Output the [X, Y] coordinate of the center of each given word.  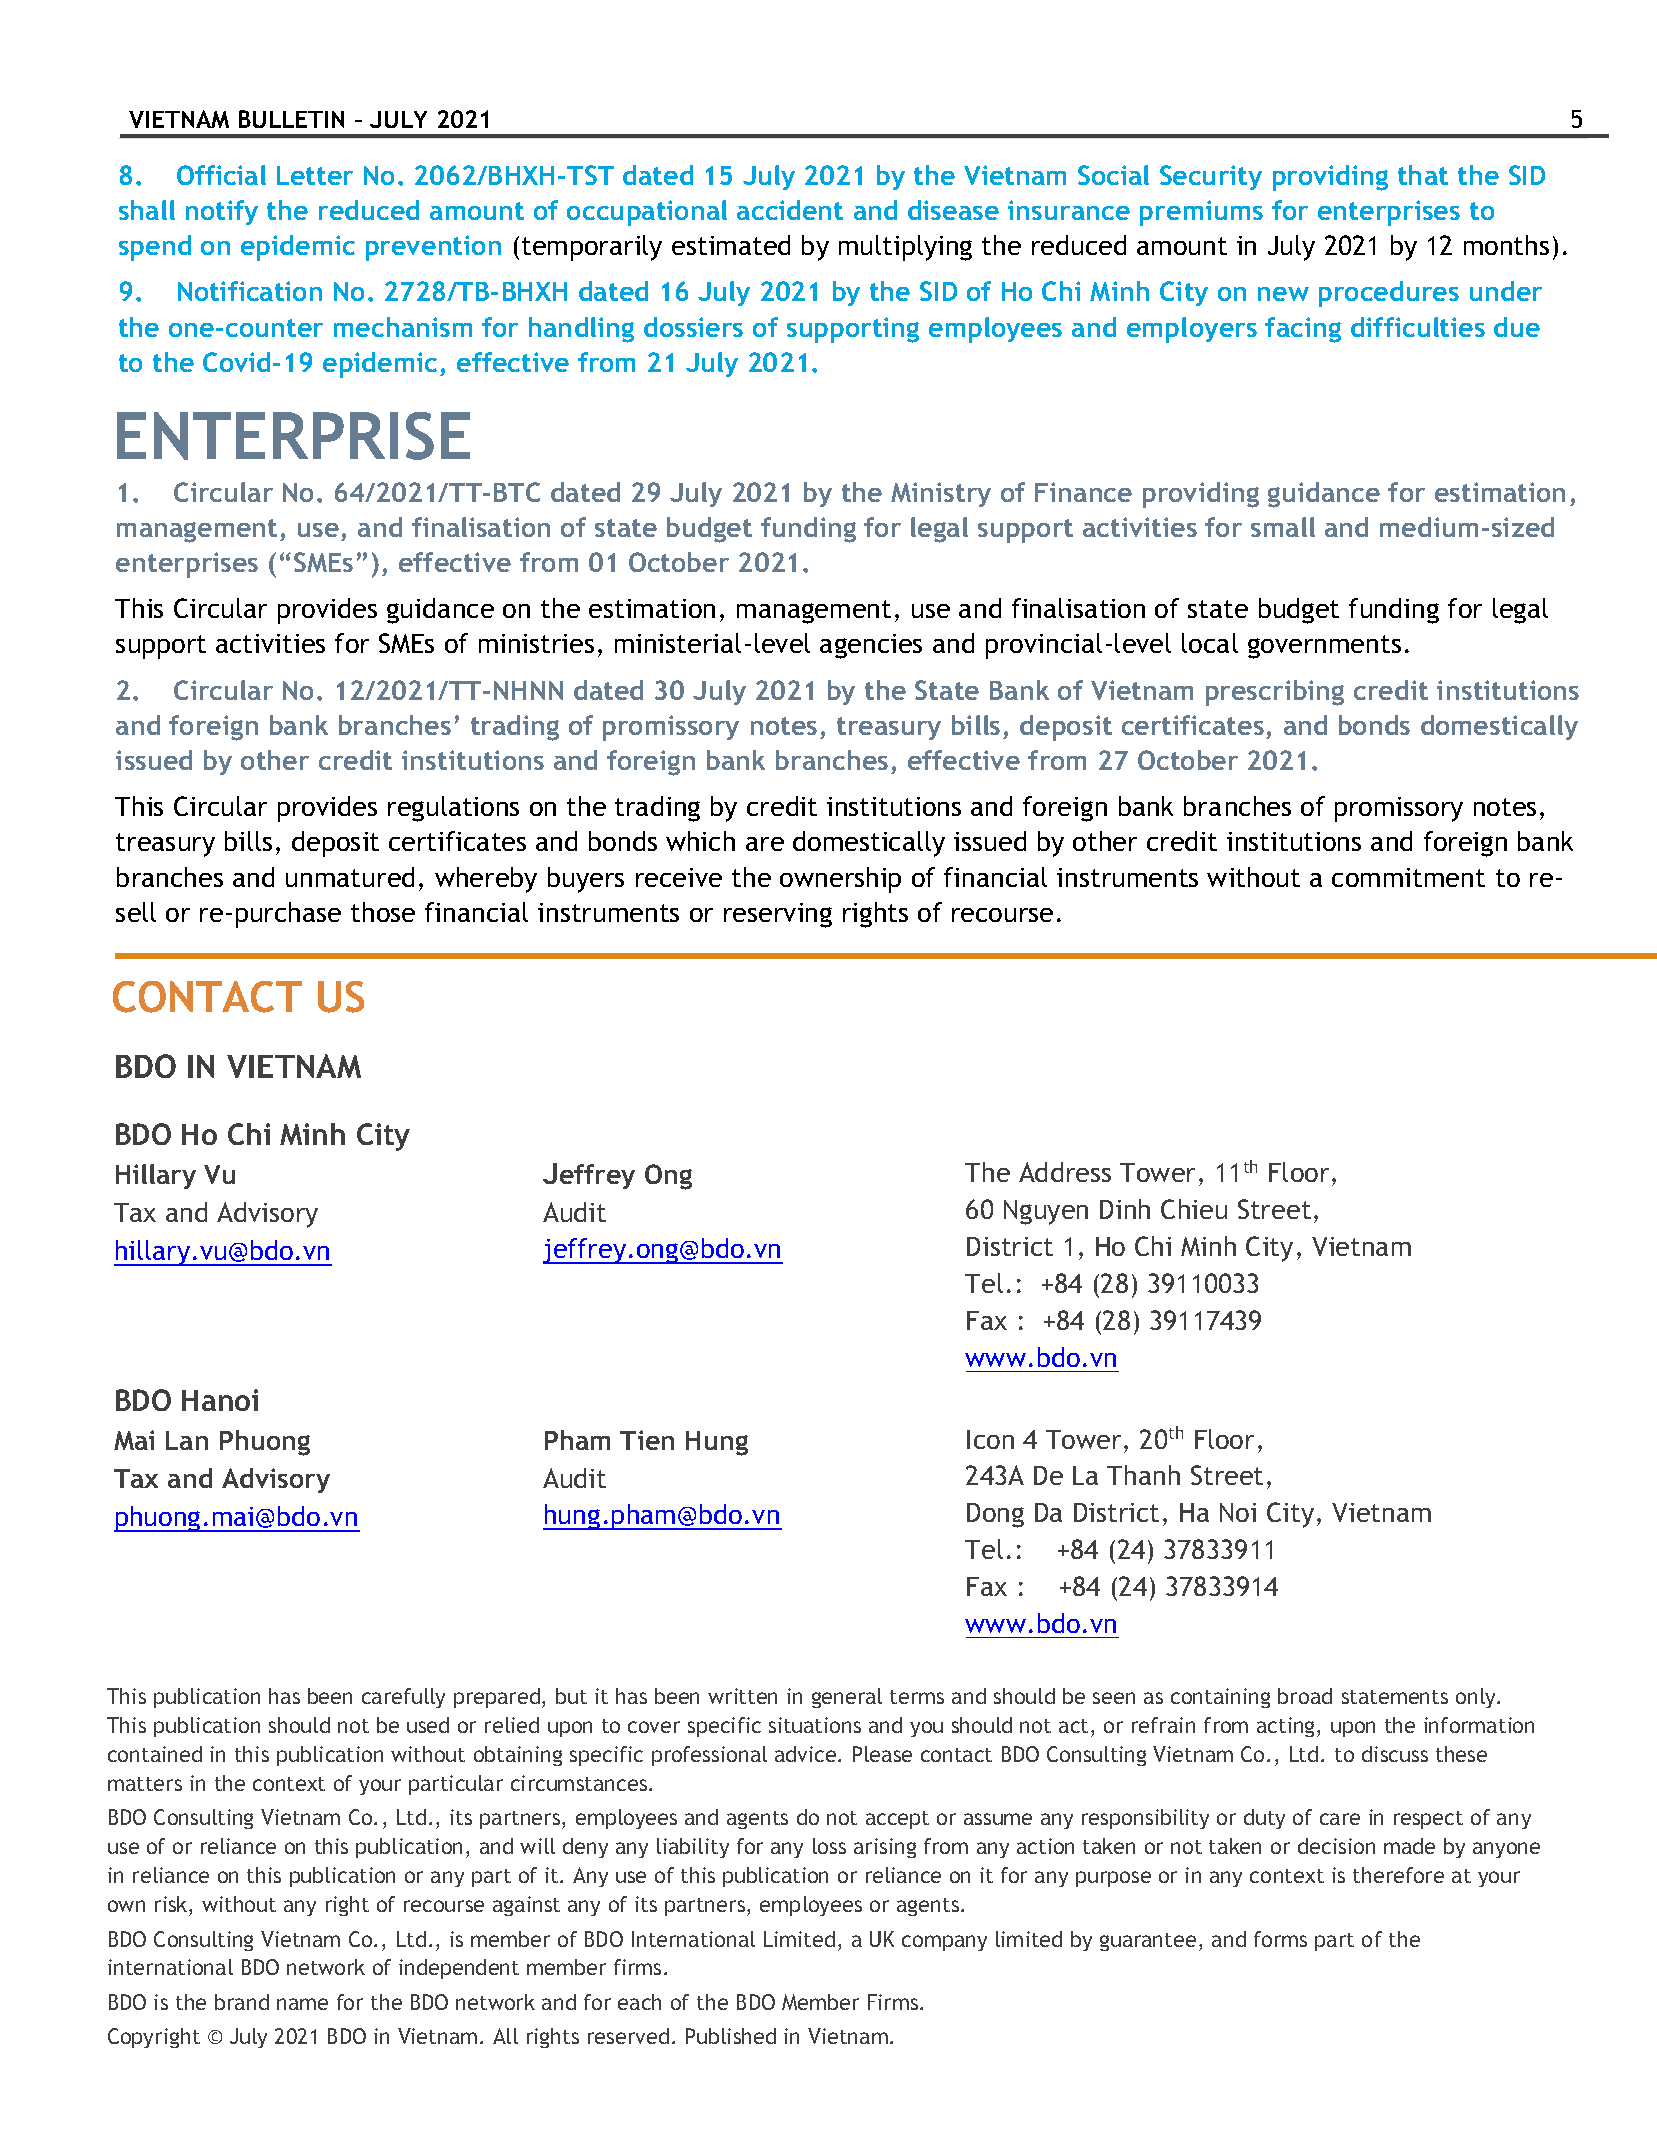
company [944, 1943]
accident [790, 210]
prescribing [1275, 693]
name [302, 2004]
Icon [990, 1439]
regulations [453, 809]
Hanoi [220, 1400]
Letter [315, 175]
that [1423, 175]
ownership [840, 880]
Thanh [1143, 1475]
